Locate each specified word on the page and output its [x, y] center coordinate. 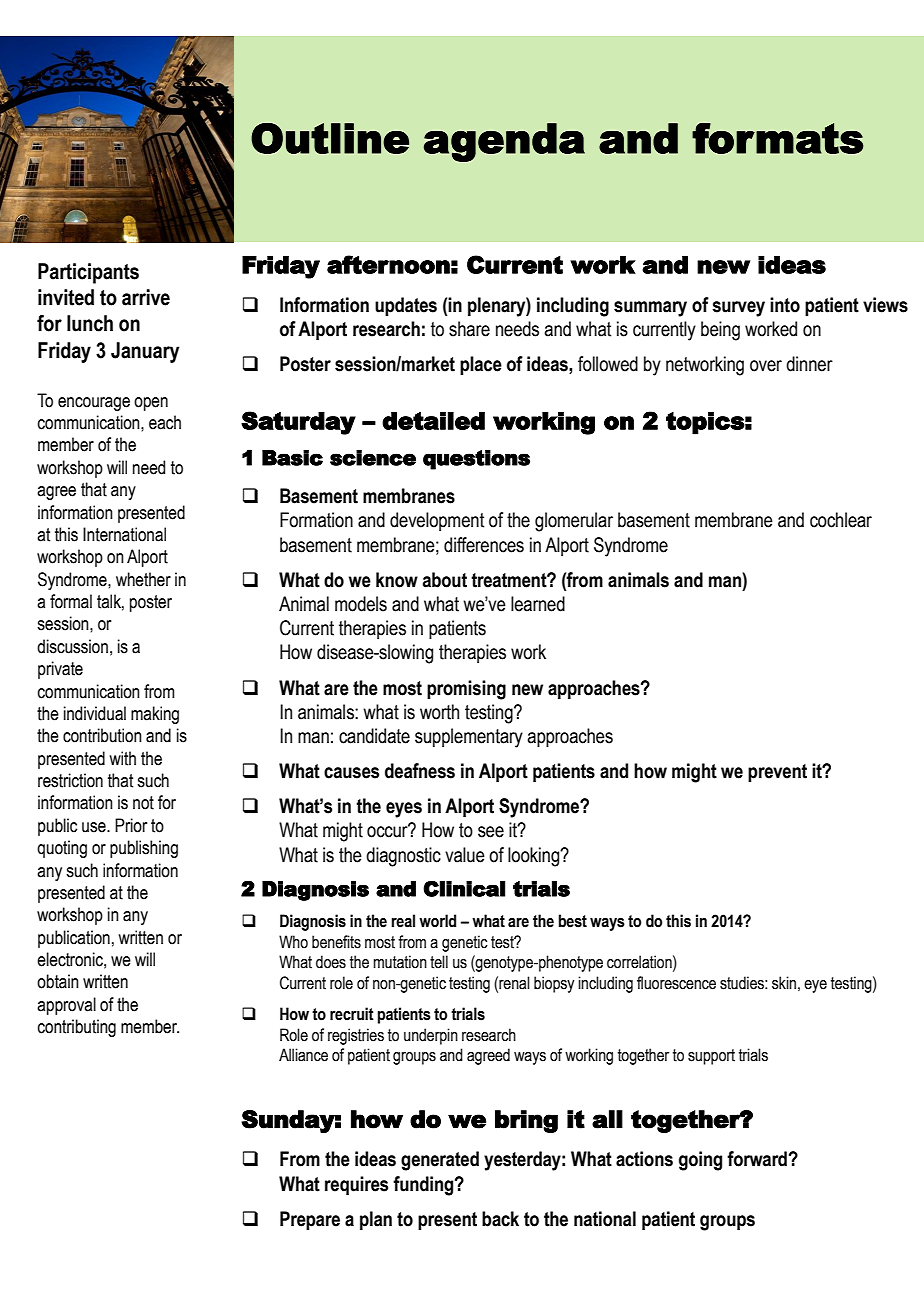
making [155, 715]
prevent [777, 773]
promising [466, 690]
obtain [58, 981]
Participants [88, 273]
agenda [504, 142]
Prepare [310, 1220]
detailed [433, 421]
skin [784, 983]
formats [777, 138]
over [766, 366]
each [165, 422]
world [437, 921]
